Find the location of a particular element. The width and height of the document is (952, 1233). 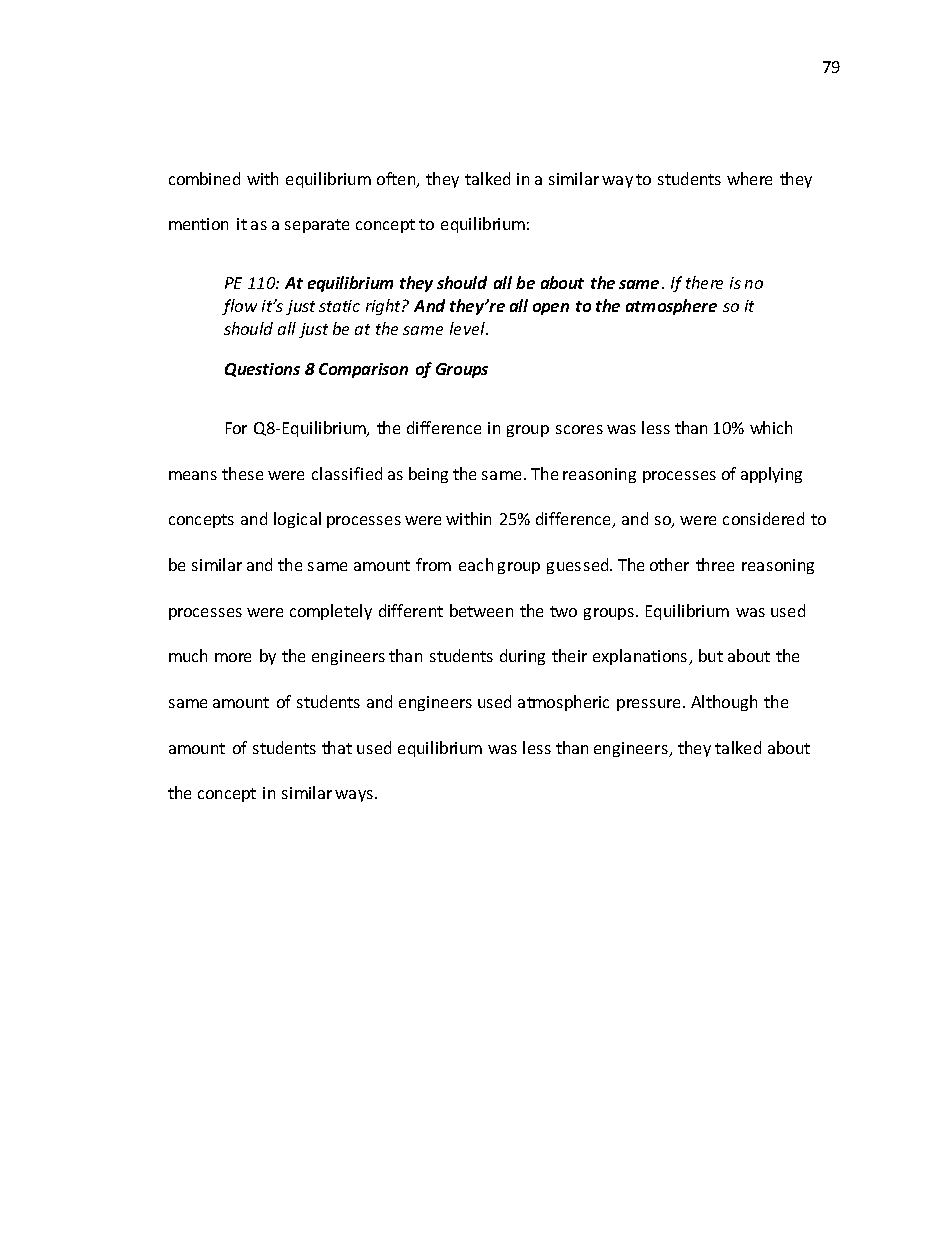

often is located at coordinates (397, 180).
